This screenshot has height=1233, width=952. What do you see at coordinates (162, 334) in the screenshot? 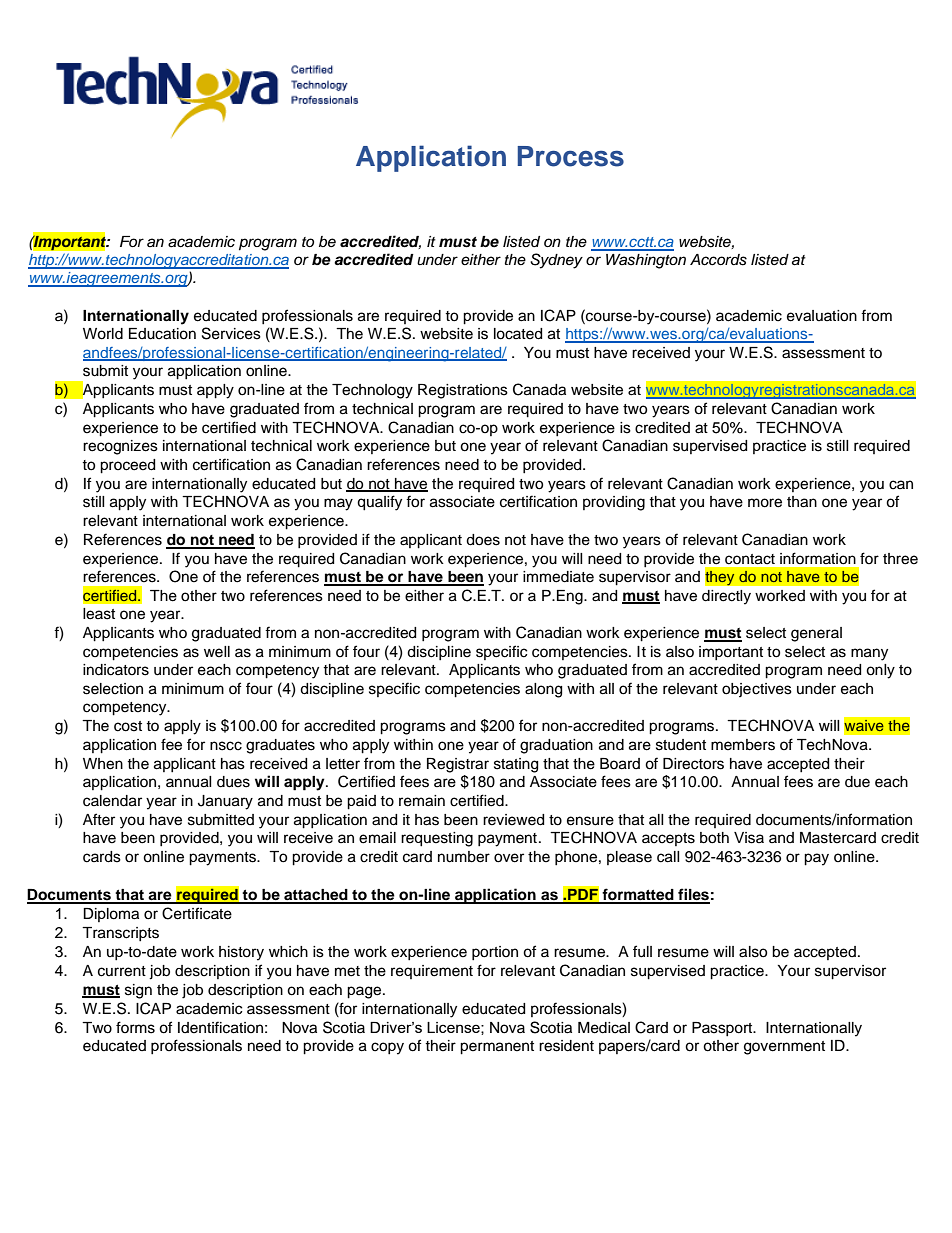
I see `Education` at bounding box center [162, 334].
